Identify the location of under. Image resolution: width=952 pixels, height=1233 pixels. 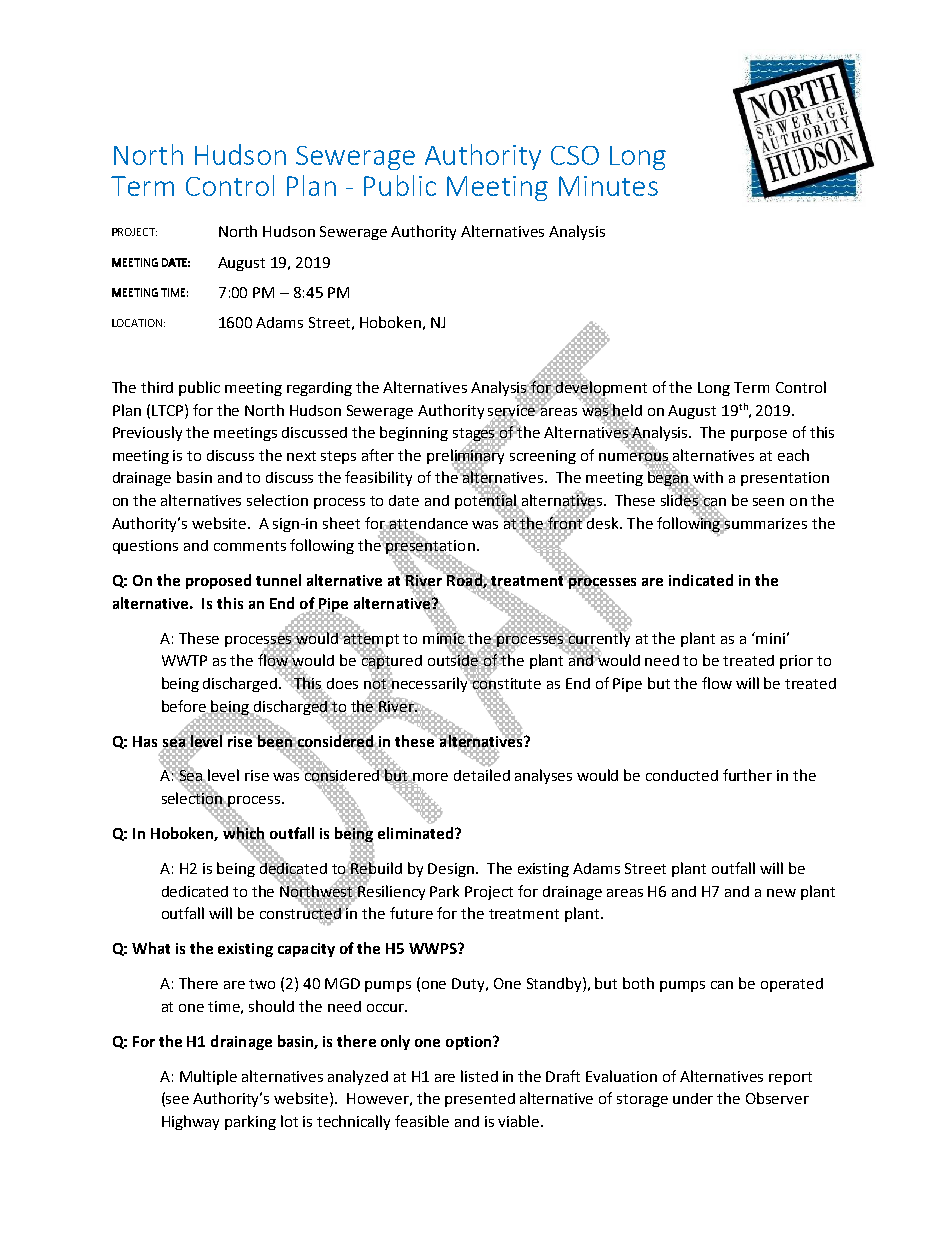
(693, 1098).
